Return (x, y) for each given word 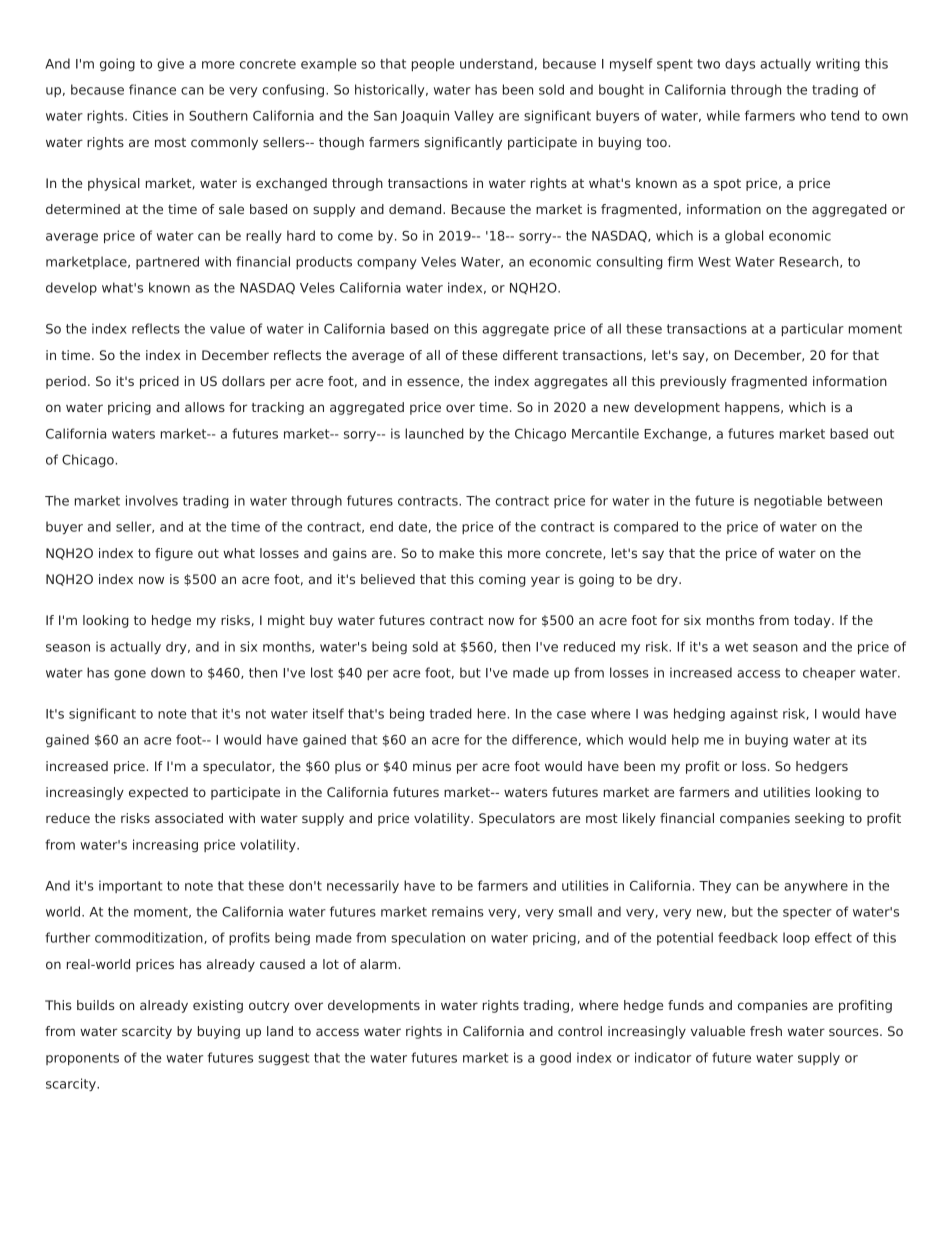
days (740, 64)
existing (218, 1006)
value (227, 328)
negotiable (788, 501)
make (456, 553)
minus (432, 766)
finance (152, 89)
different (530, 355)
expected (158, 793)
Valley (474, 116)
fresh (766, 1031)
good (555, 1058)
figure (174, 554)
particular (813, 329)
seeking (819, 819)
